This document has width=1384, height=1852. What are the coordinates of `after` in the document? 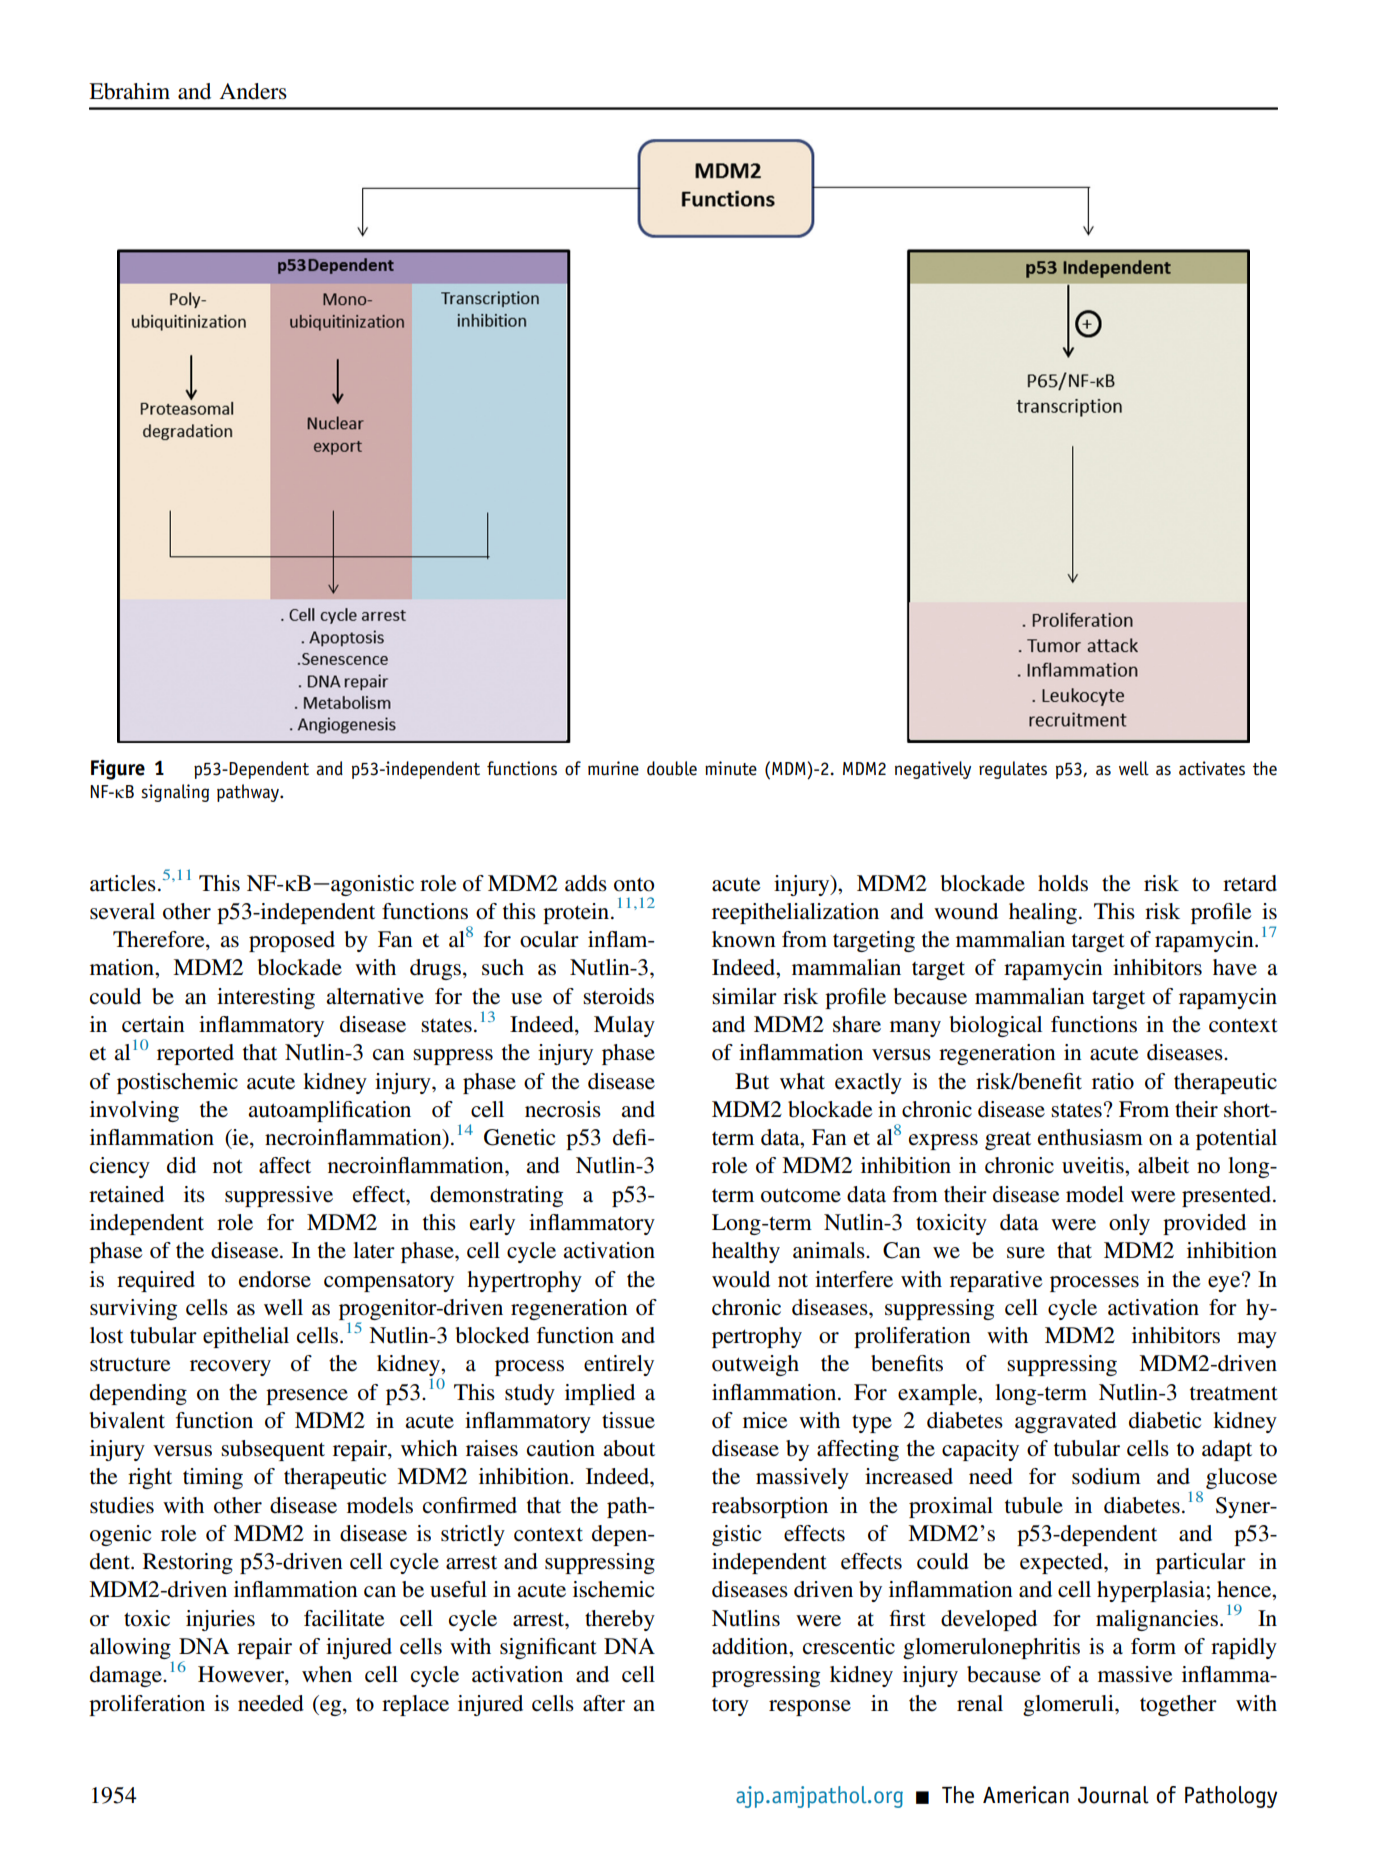 It's located at (604, 1703).
